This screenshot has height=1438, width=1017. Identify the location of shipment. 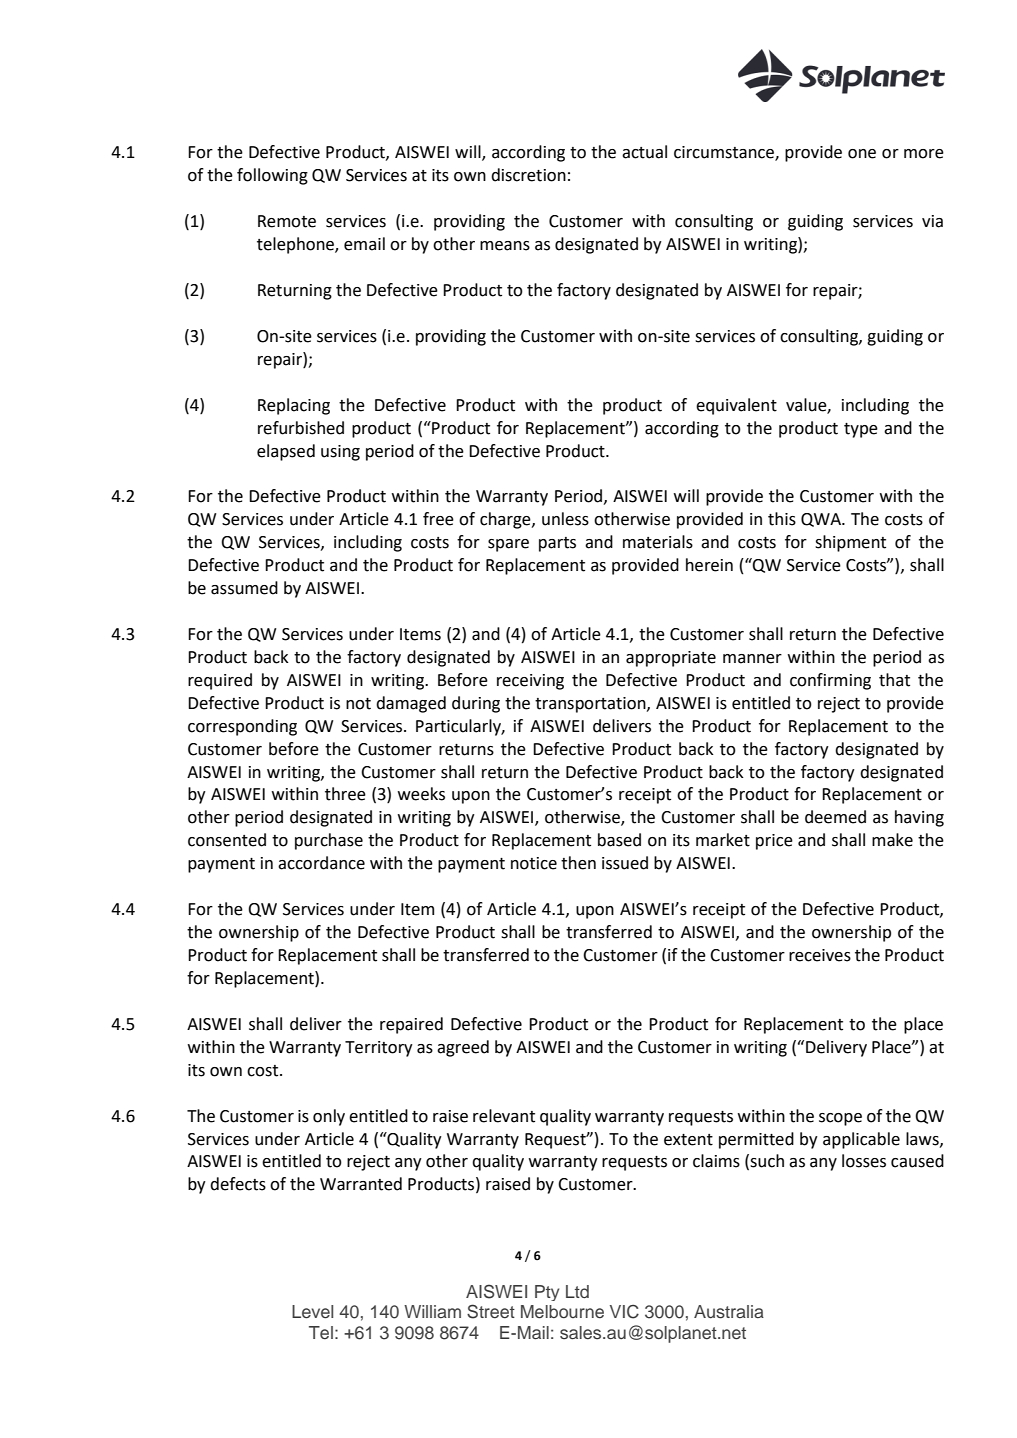
(850, 543).
